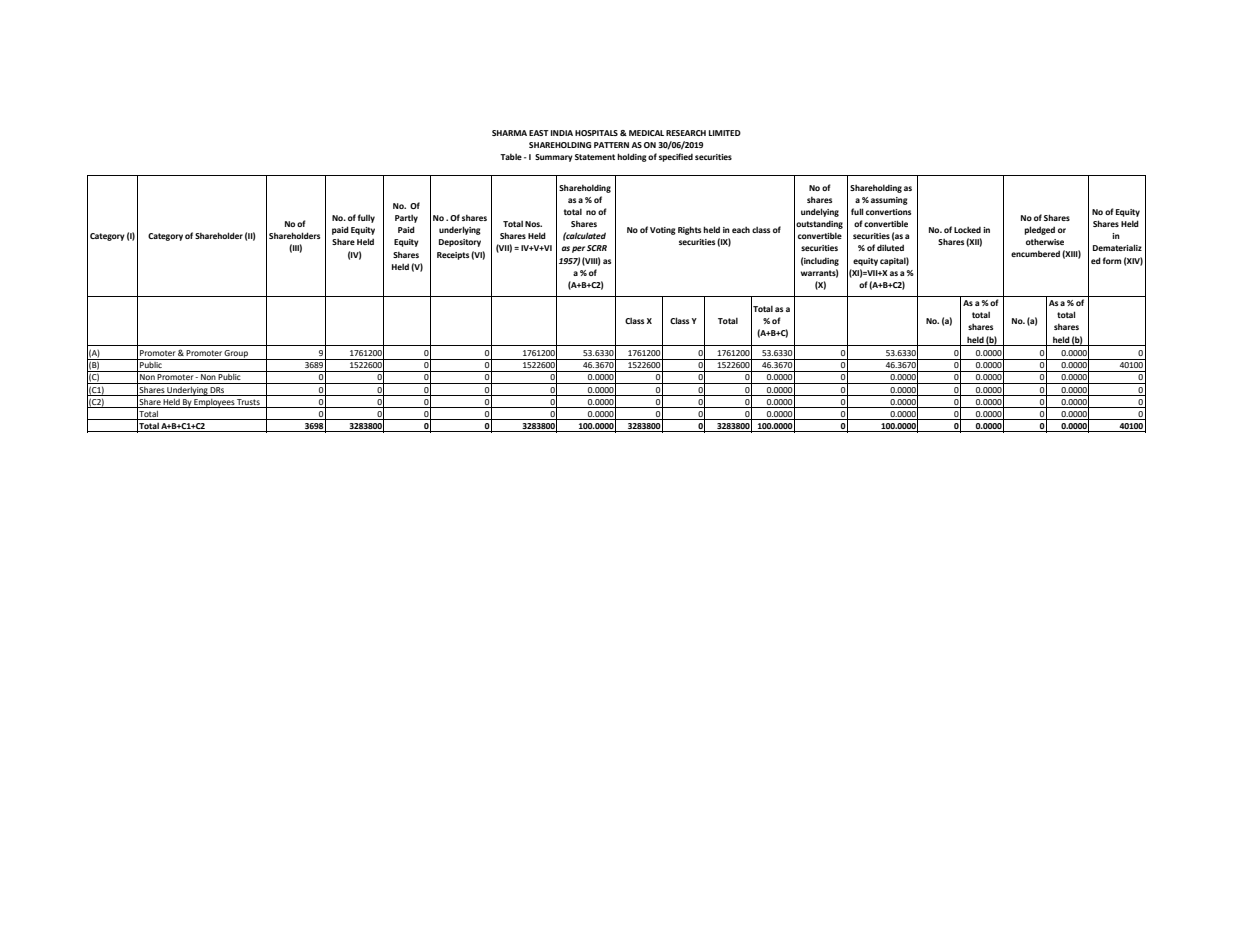 This screenshot has width=1233, height=952. I want to click on Rights, so click(689, 230).
